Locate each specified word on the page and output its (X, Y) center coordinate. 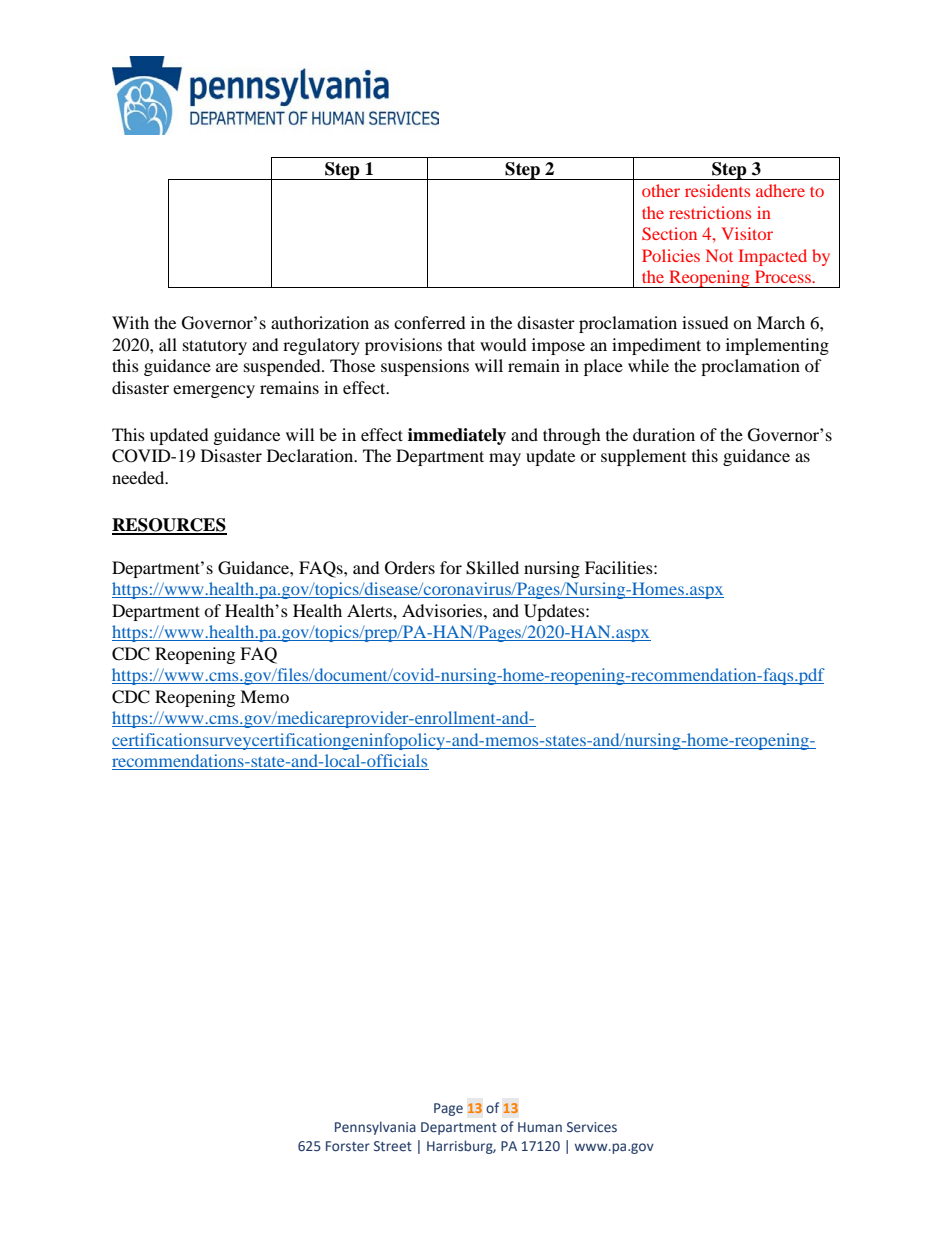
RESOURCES (169, 526)
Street (393, 1146)
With (130, 322)
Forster (348, 1146)
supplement (643, 457)
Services (592, 1127)
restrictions (710, 212)
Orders (410, 568)
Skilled (492, 568)
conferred (430, 322)
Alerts (370, 610)
